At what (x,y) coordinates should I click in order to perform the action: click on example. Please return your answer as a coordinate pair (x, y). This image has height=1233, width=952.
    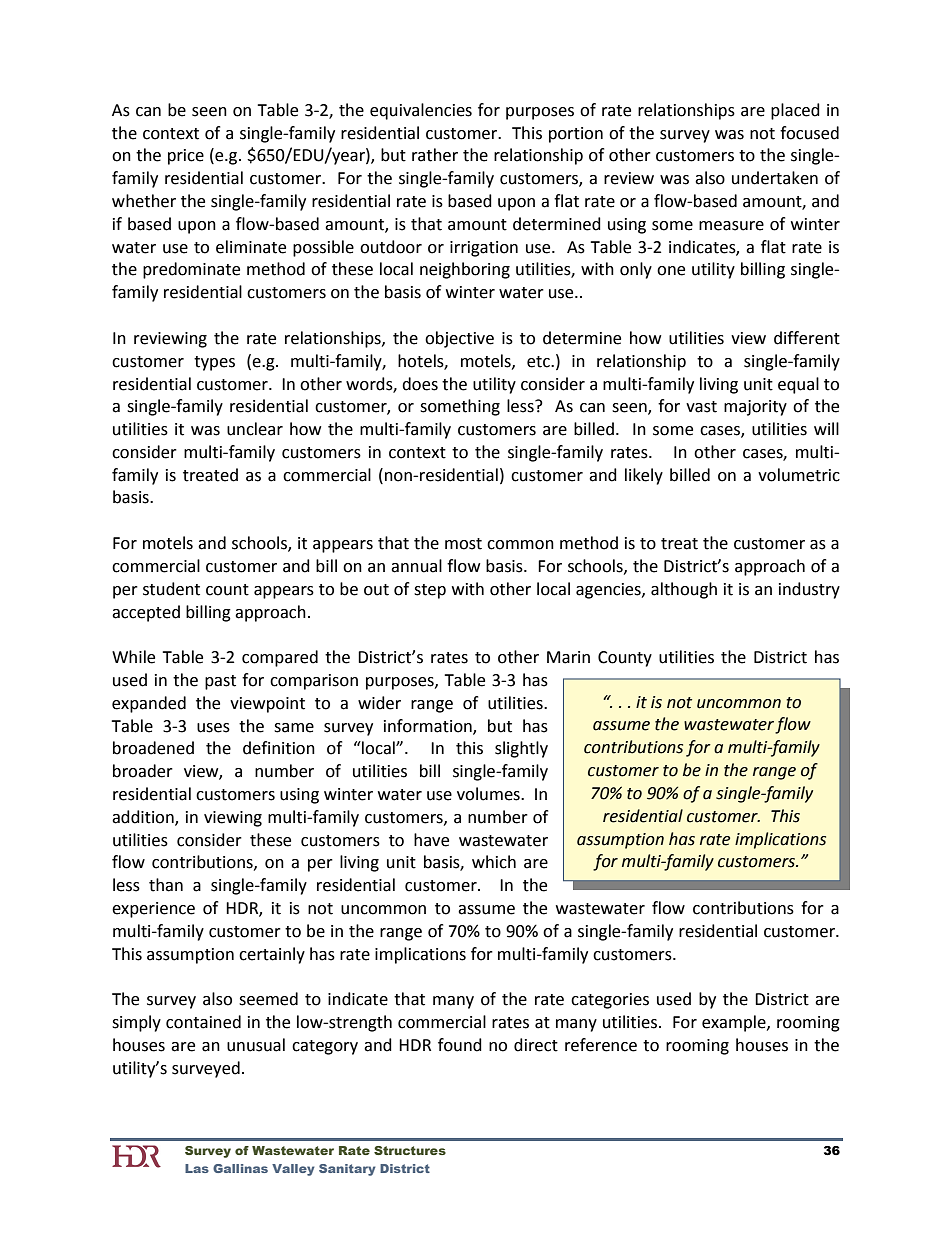
    Looking at the image, I should click on (735, 1023).
